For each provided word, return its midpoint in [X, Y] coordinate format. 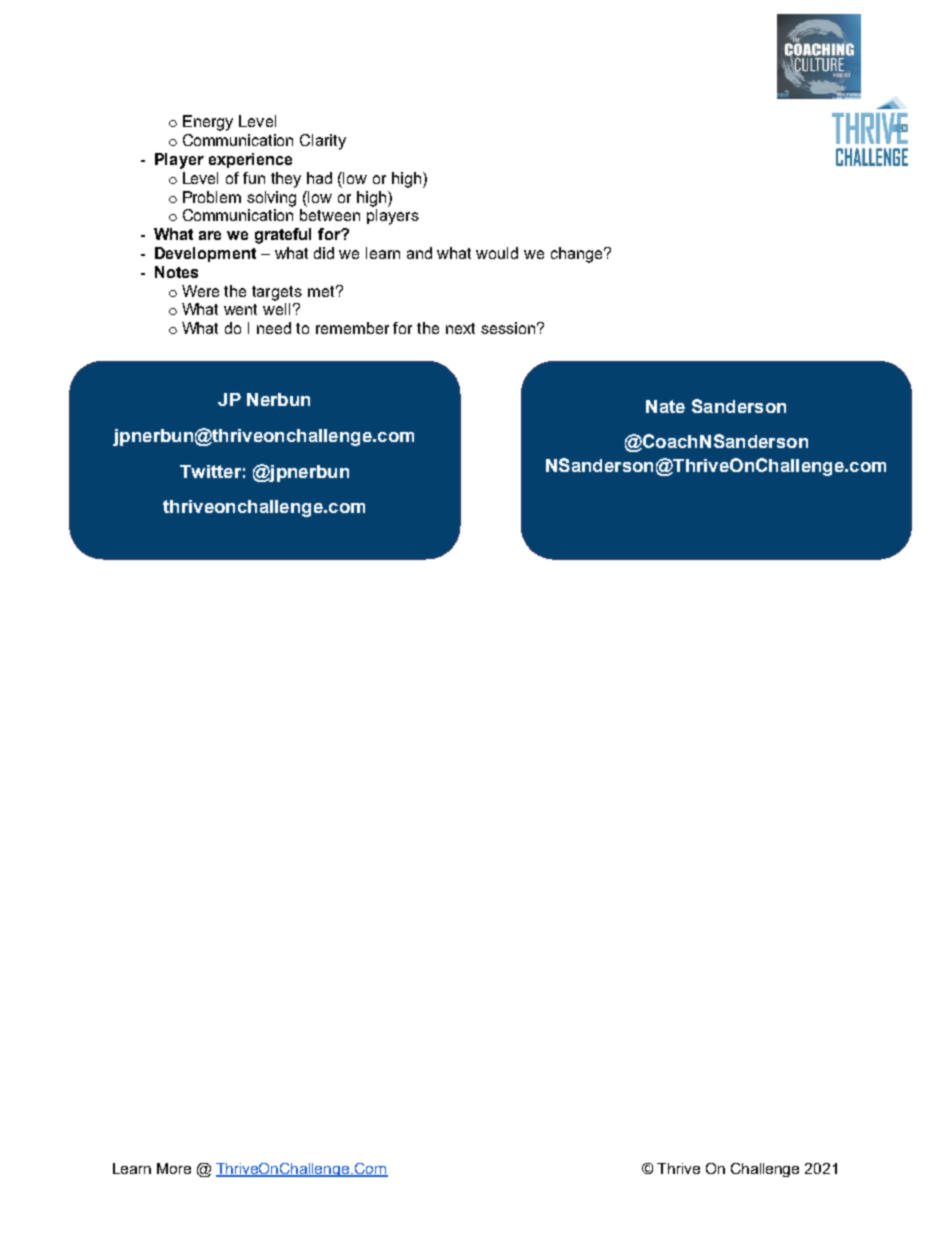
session [508, 328]
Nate [665, 406]
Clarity [323, 142]
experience [250, 160]
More [174, 1168]
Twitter [210, 471]
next [460, 328]
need [274, 328]
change [578, 255]
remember [352, 328]
